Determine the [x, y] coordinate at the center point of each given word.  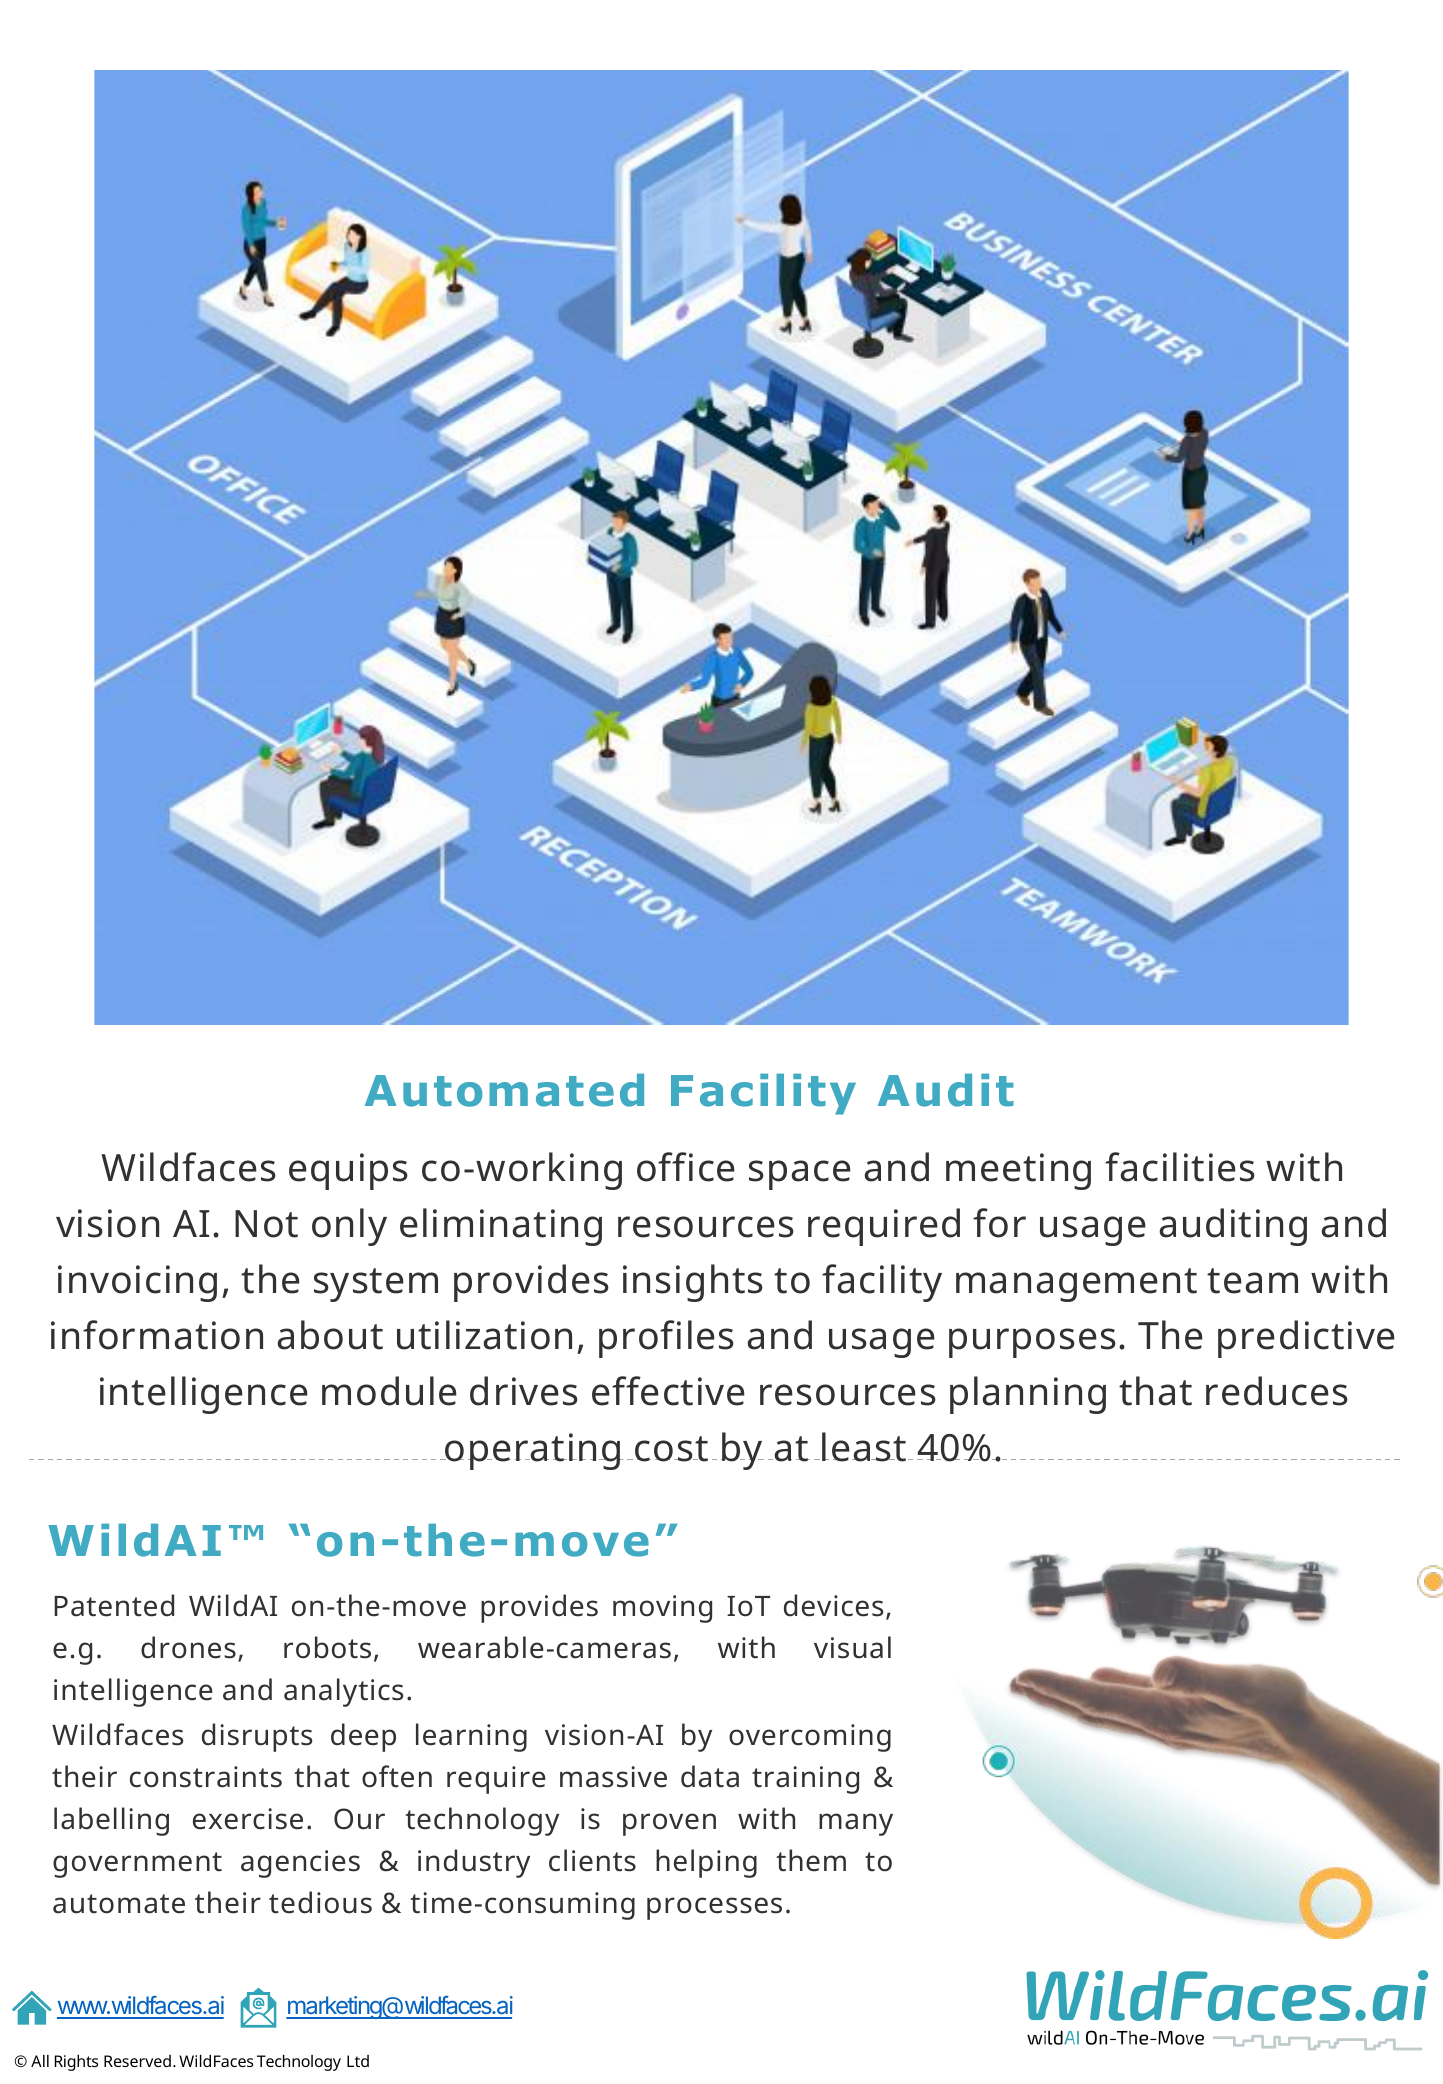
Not [266, 1224]
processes [714, 1908]
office [686, 1167]
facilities [1180, 1167]
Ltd [358, 2061]
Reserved [137, 2061]
